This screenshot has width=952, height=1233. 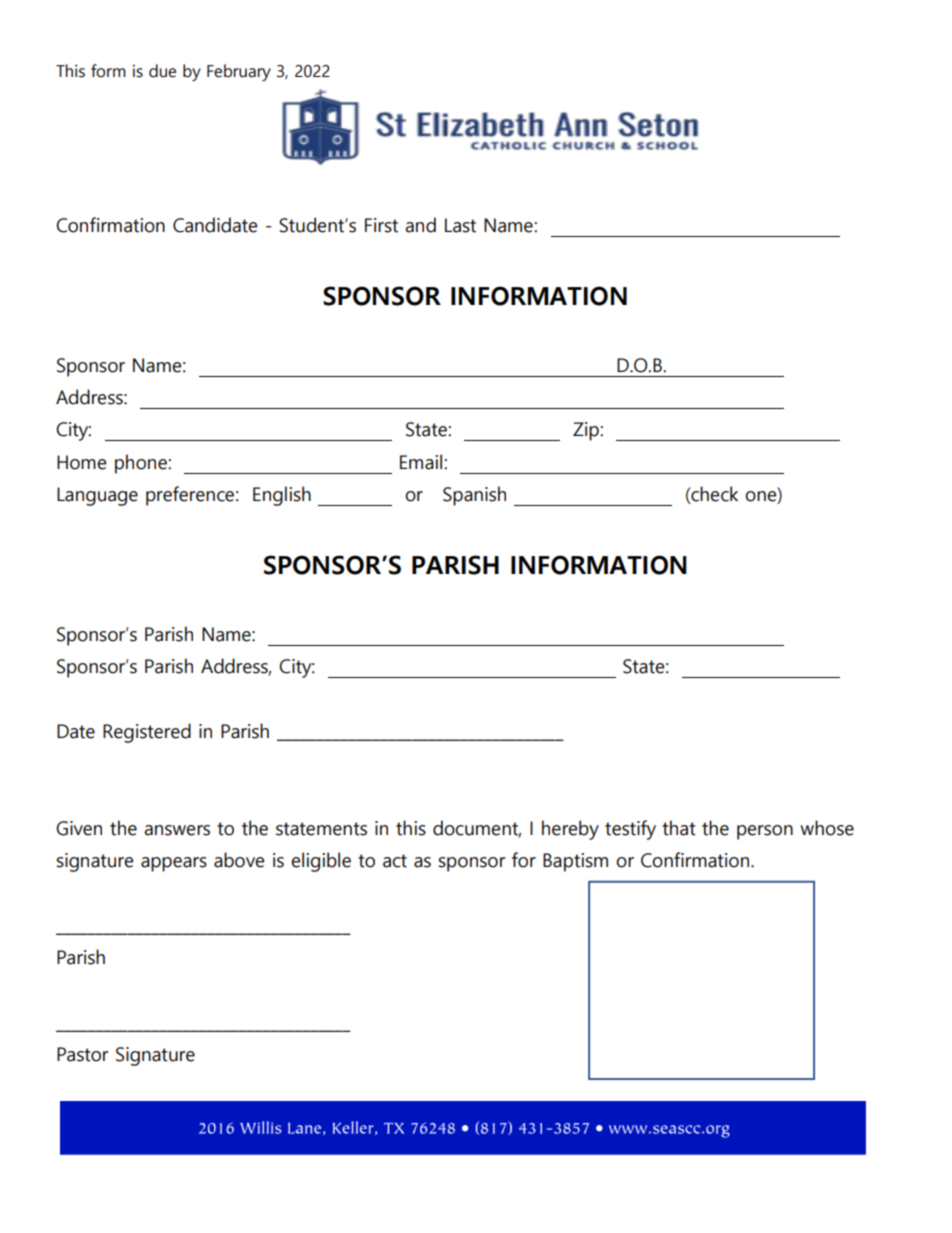 What do you see at coordinates (97, 496) in the screenshot?
I see `Language` at bounding box center [97, 496].
